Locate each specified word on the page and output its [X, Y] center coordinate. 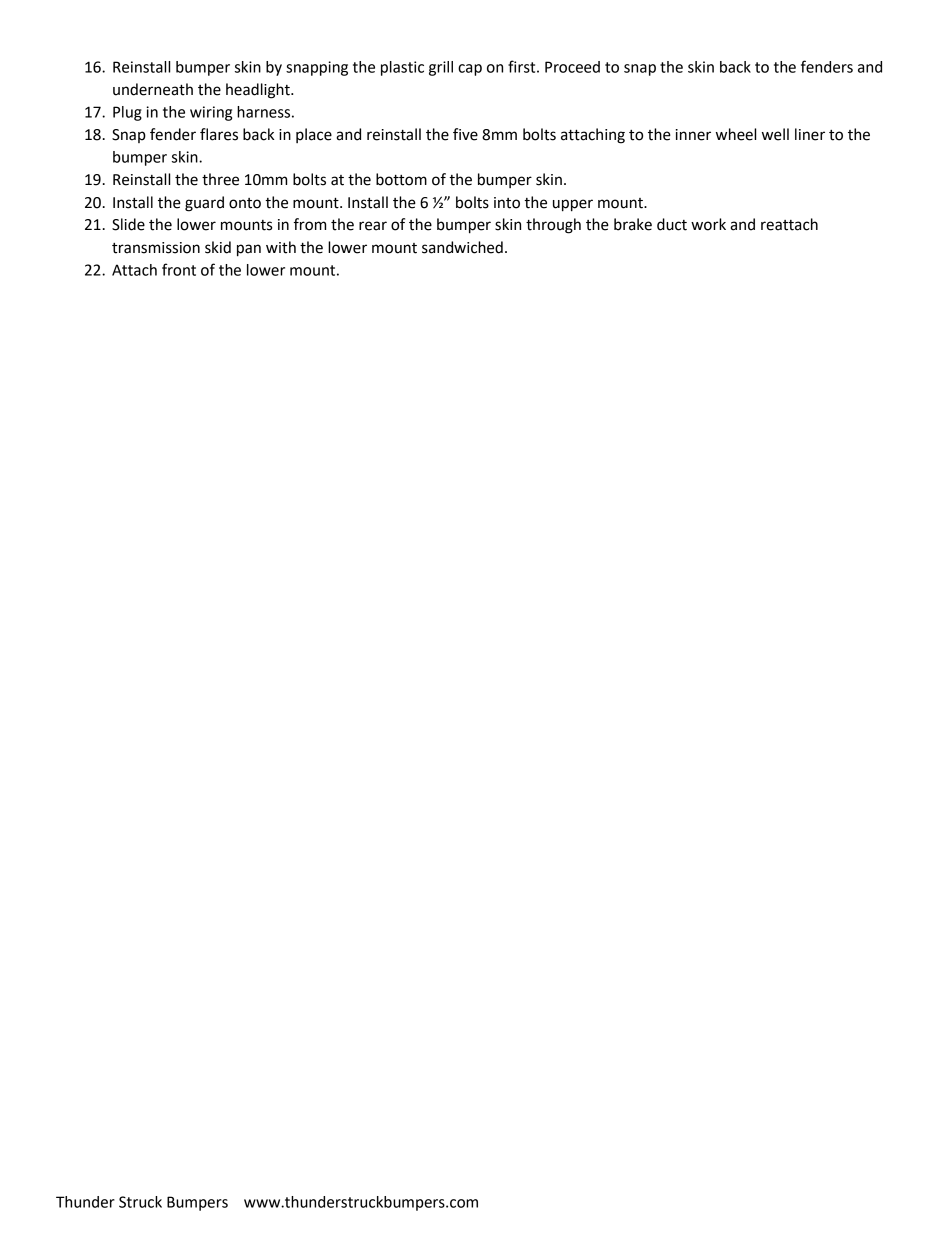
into [507, 203]
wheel [736, 134]
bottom [401, 179]
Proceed [572, 67]
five [465, 134]
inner [693, 135]
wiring [211, 113]
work [708, 224]
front [179, 269]
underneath [153, 89]
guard [204, 204]
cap [470, 70]
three [220, 179]
